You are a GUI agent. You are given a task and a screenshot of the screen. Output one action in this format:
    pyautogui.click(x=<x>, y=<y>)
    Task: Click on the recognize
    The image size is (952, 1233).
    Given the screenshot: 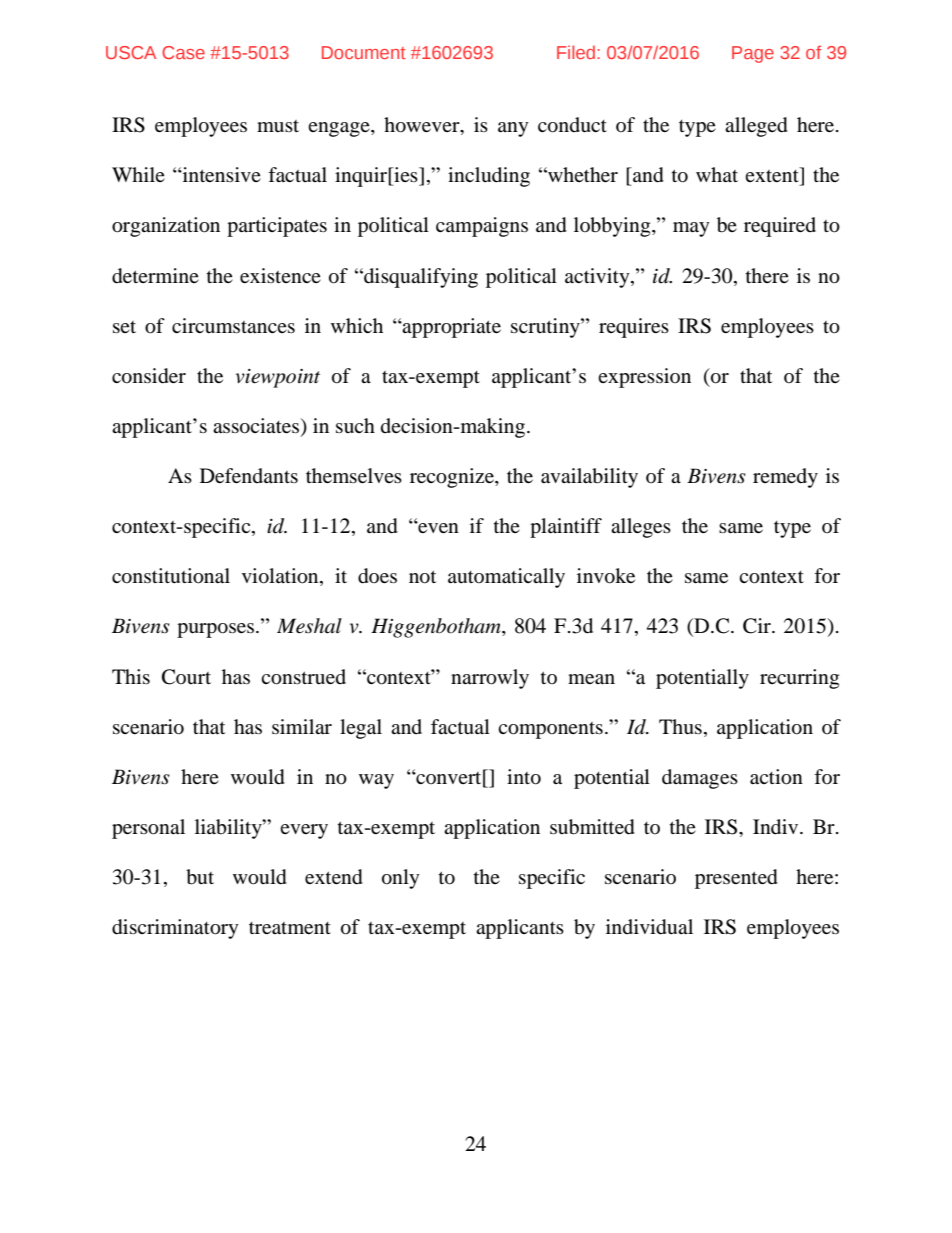 What is the action you would take?
    pyautogui.click(x=453, y=478)
